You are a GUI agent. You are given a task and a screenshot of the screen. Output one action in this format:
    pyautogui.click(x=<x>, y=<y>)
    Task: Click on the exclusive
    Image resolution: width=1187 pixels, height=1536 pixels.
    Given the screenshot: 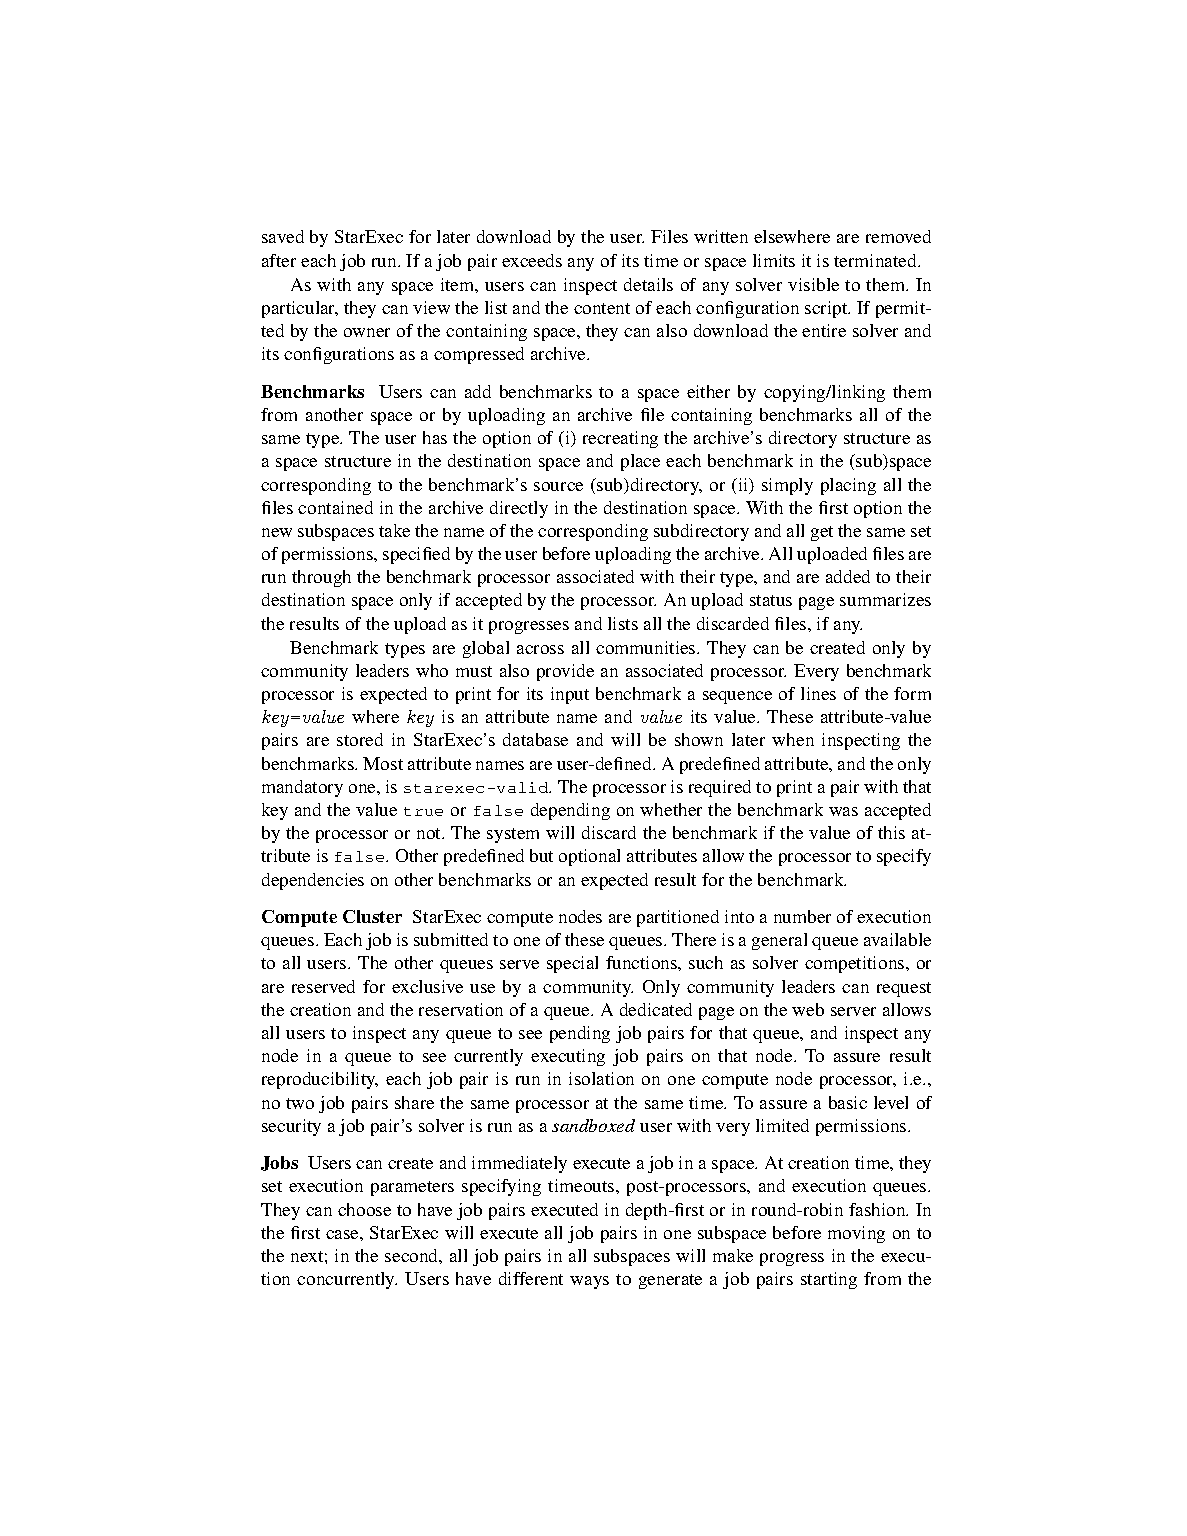 What is the action you would take?
    pyautogui.click(x=427, y=986)
